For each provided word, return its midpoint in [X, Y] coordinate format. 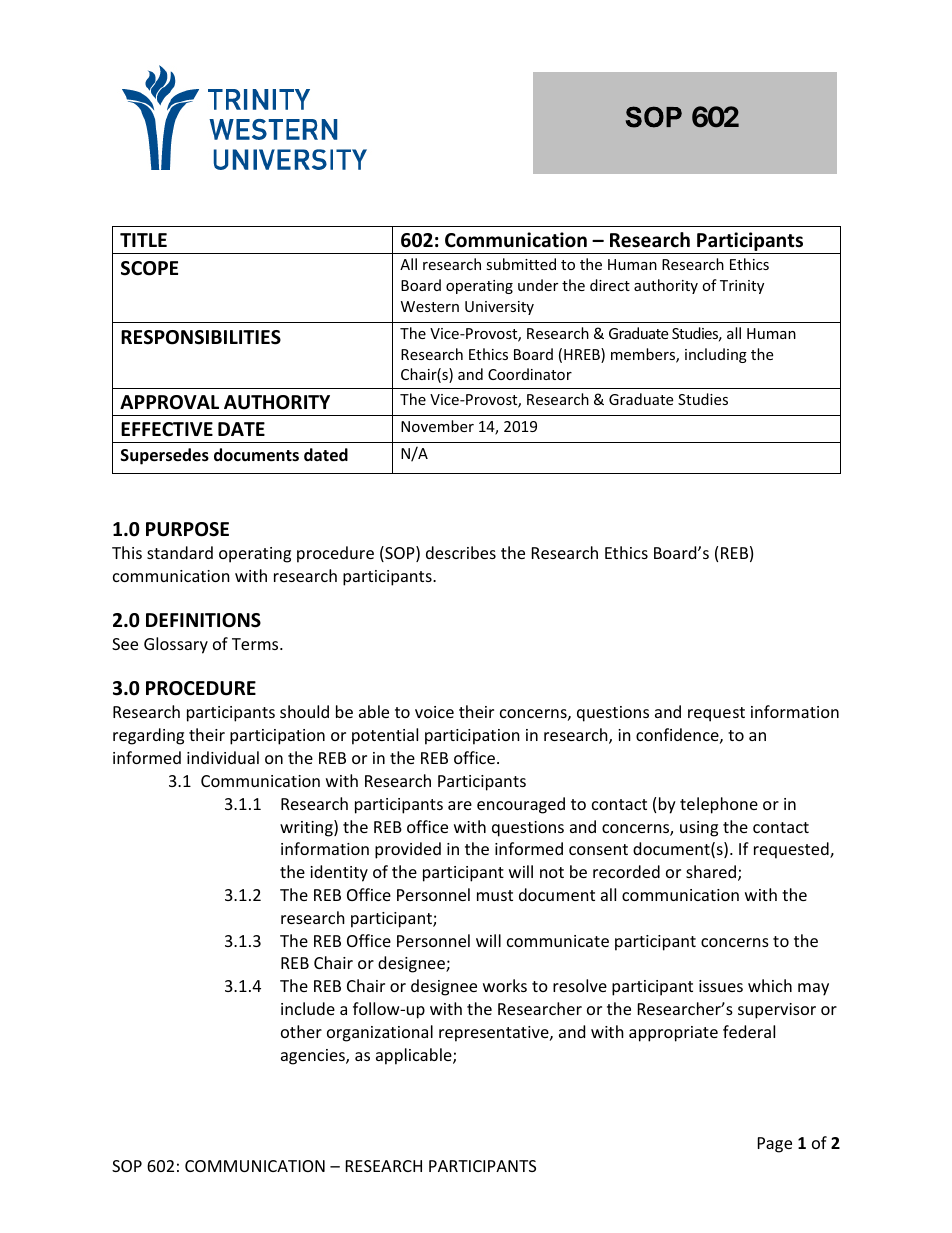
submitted [521, 264]
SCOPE [149, 268]
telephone [719, 805]
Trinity [742, 287]
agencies [314, 1057]
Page [775, 1145]
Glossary [176, 645]
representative [495, 1034]
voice [434, 712]
